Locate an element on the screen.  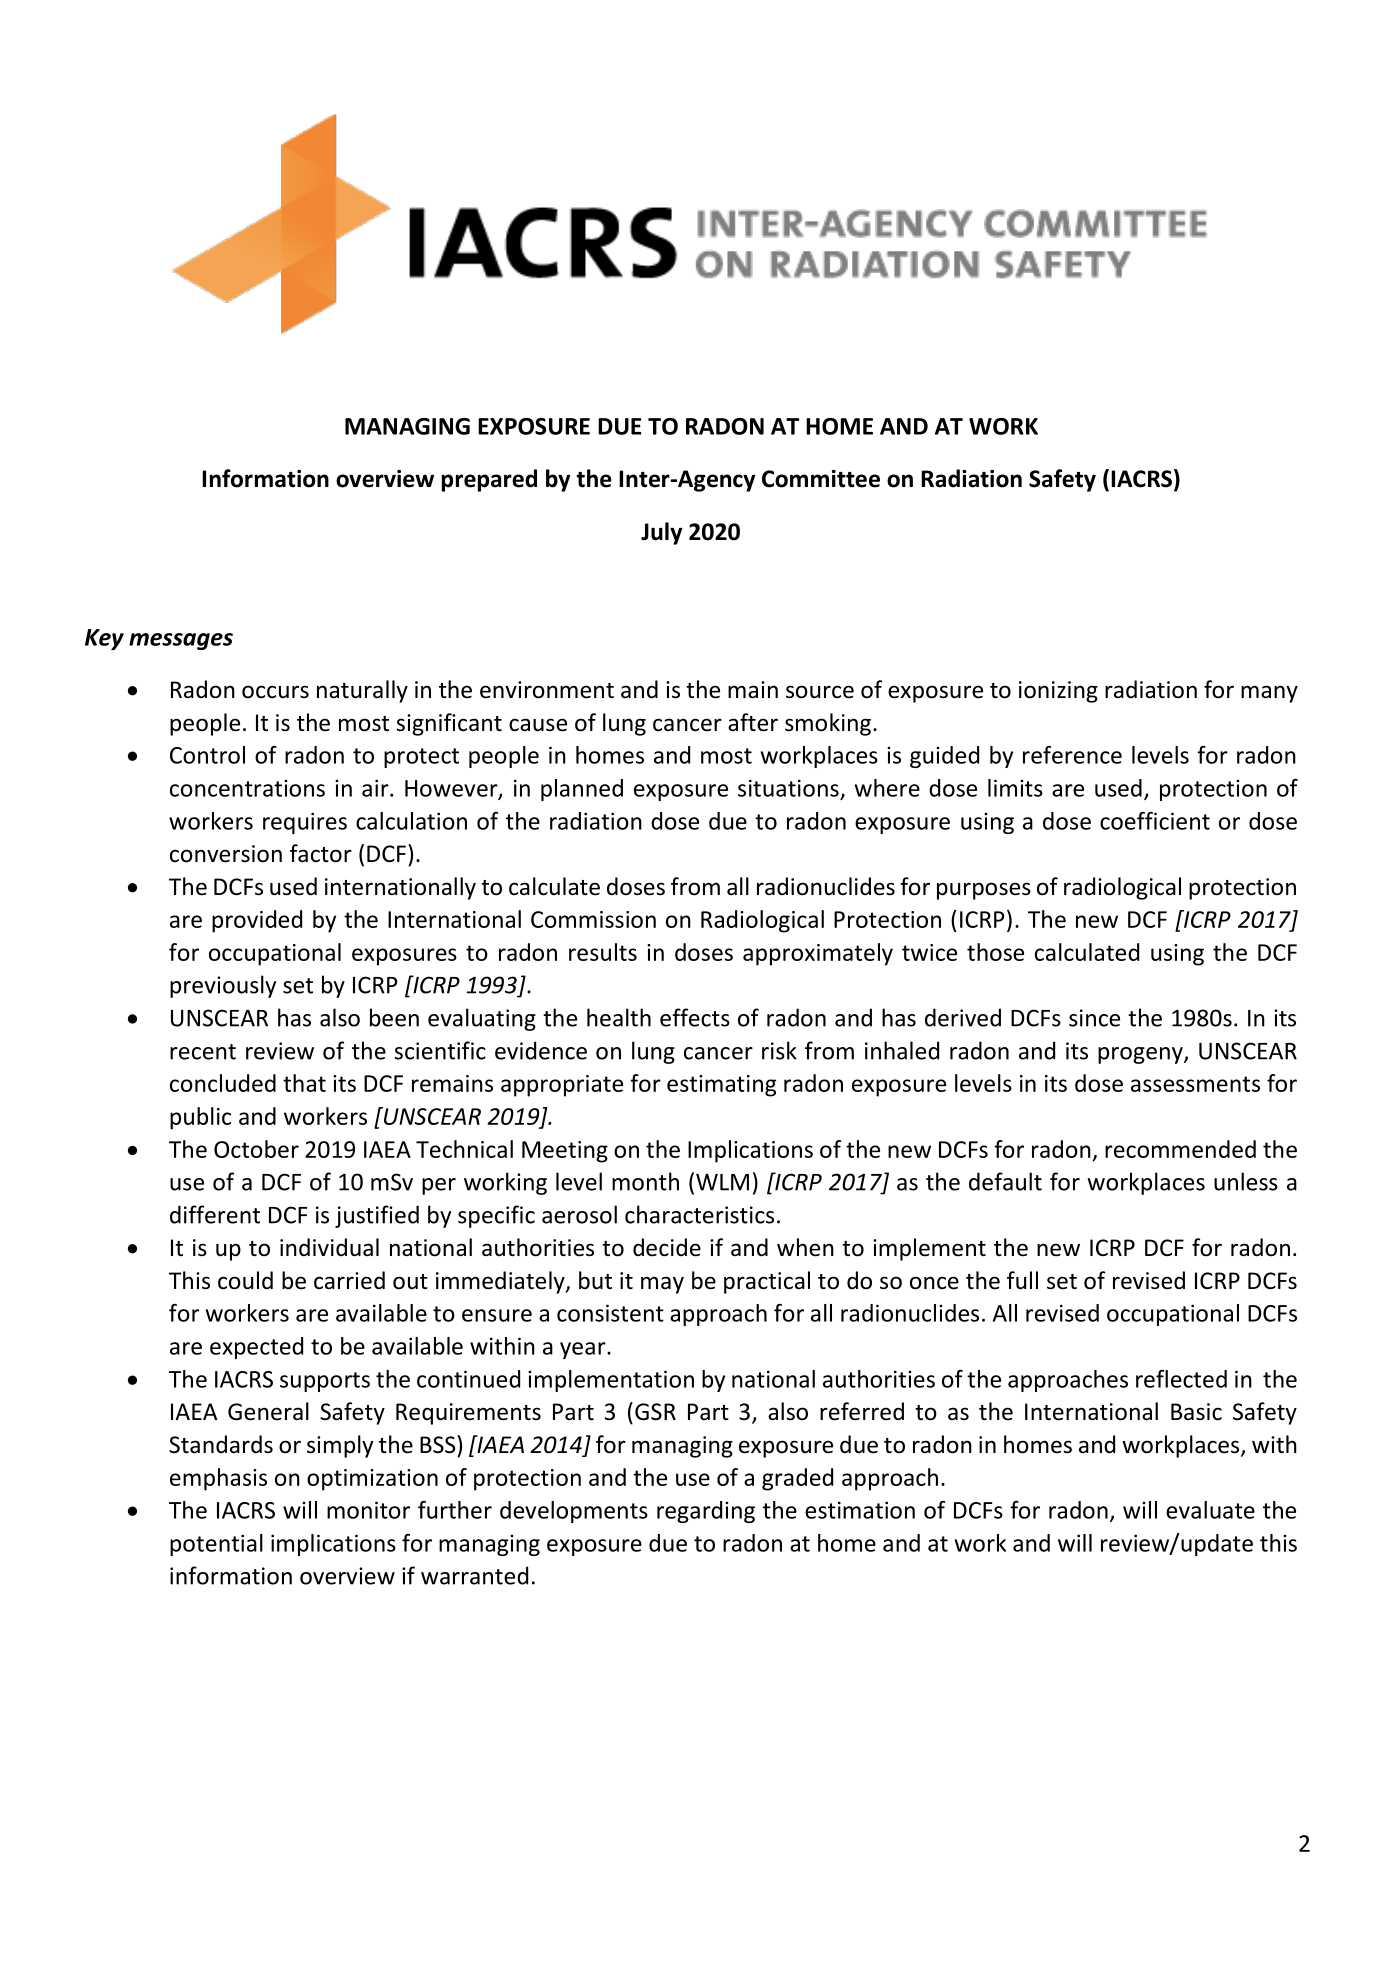
occurs is located at coordinates (275, 692).
